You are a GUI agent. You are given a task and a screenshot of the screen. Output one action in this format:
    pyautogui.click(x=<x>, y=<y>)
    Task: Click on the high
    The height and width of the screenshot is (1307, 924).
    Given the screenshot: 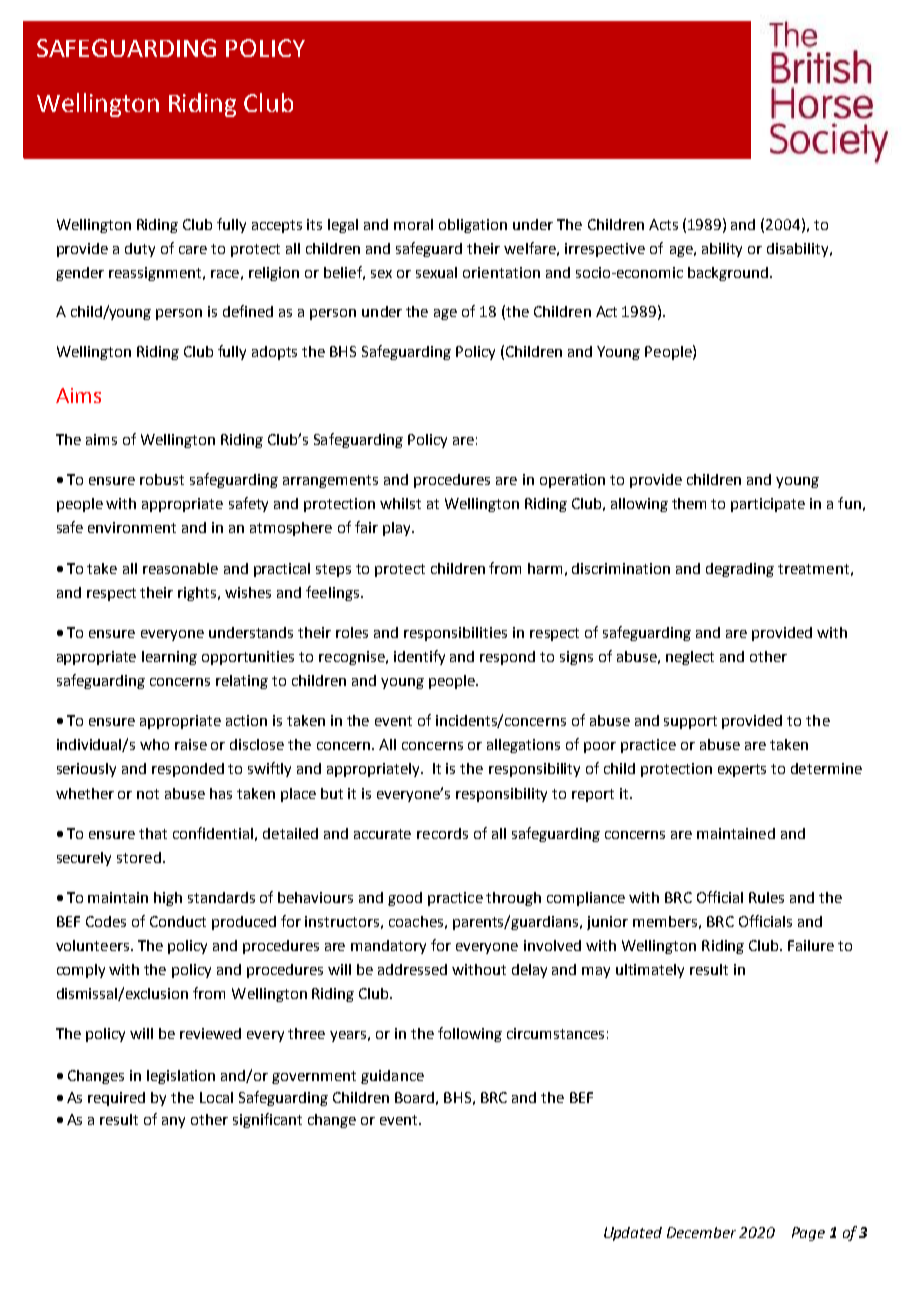 What is the action you would take?
    pyautogui.click(x=168, y=899)
